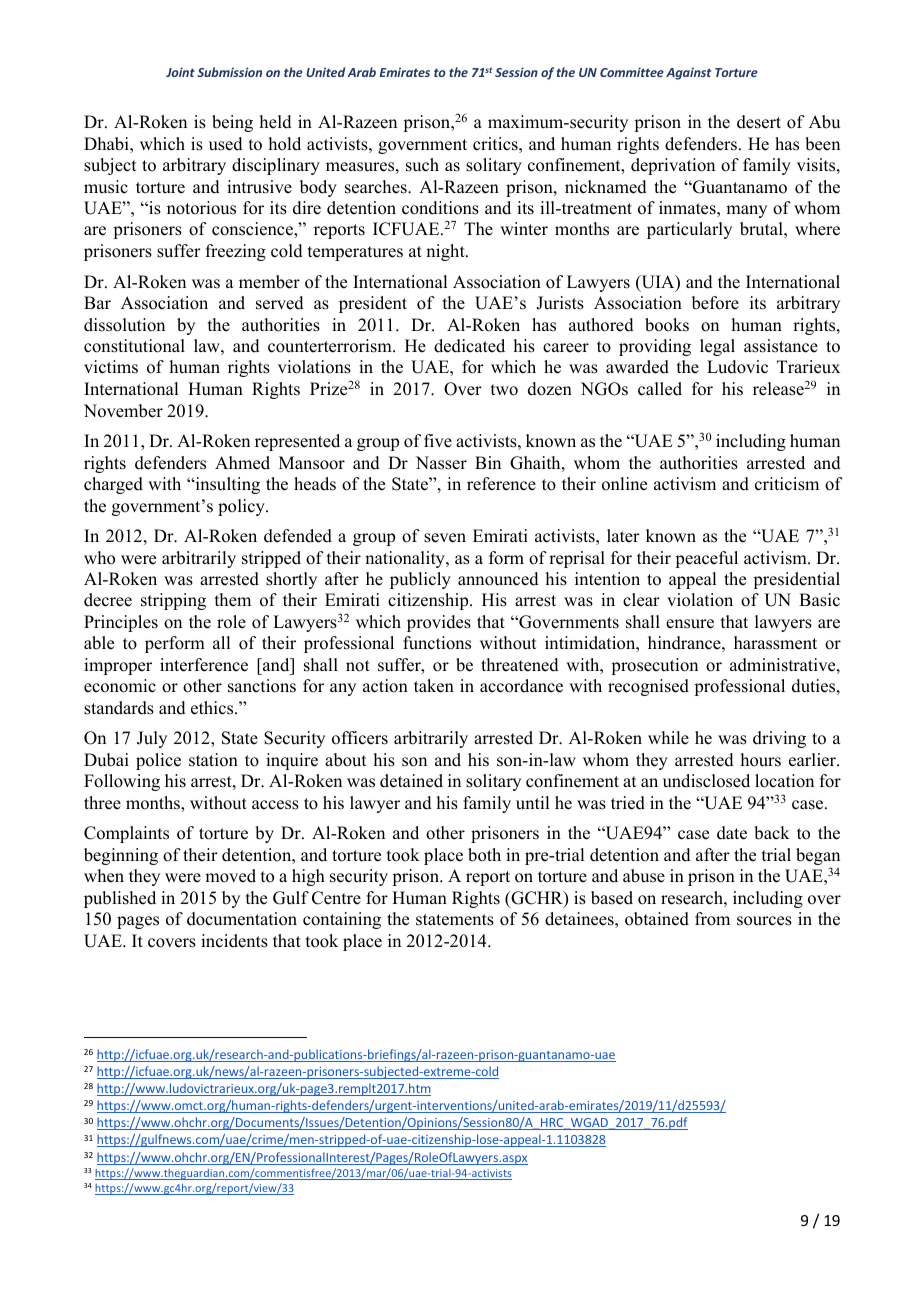  What do you see at coordinates (759, 122) in the page?
I see `desert` at bounding box center [759, 122].
